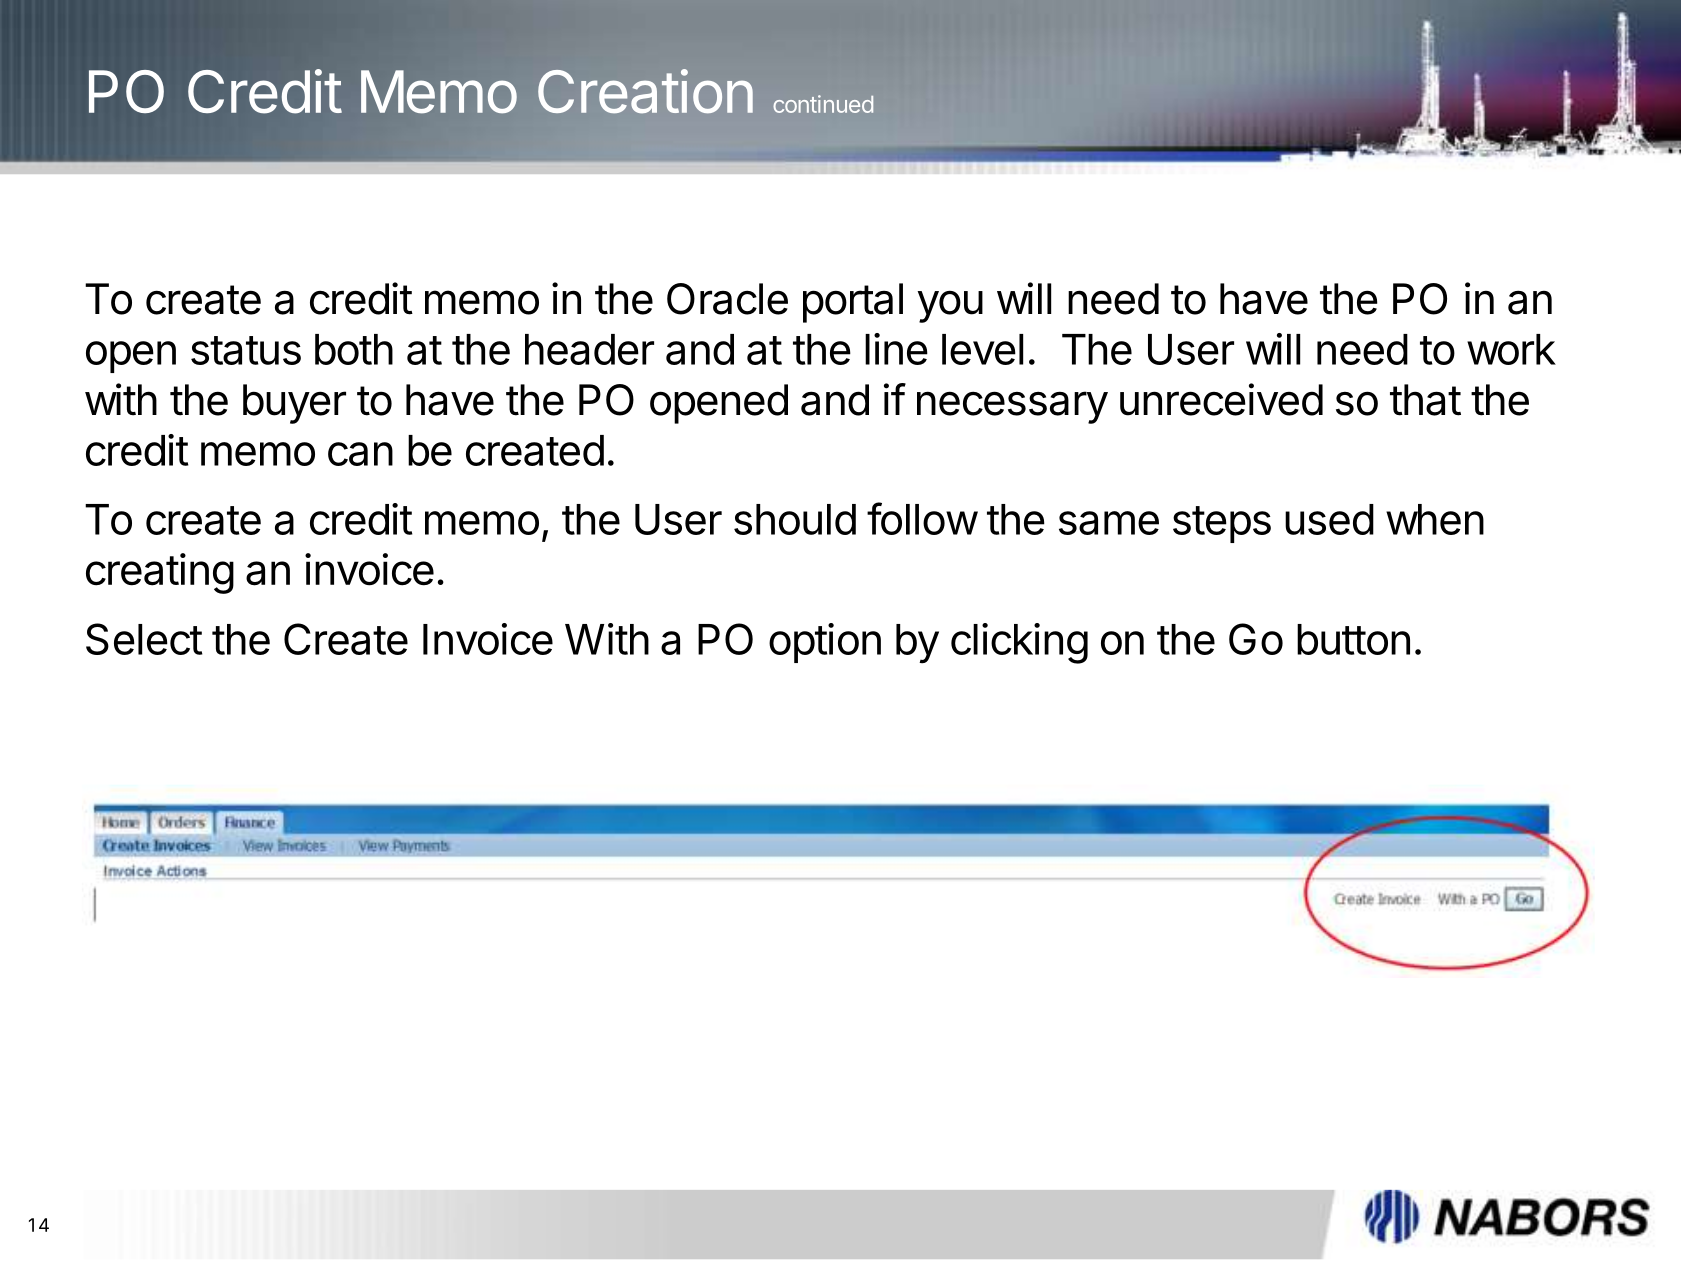 Image resolution: width=1681 pixels, height=1261 pixels. What do you see at coordinates (825, 643) in the page?
I see `option` at bounding box center [825, 643].
